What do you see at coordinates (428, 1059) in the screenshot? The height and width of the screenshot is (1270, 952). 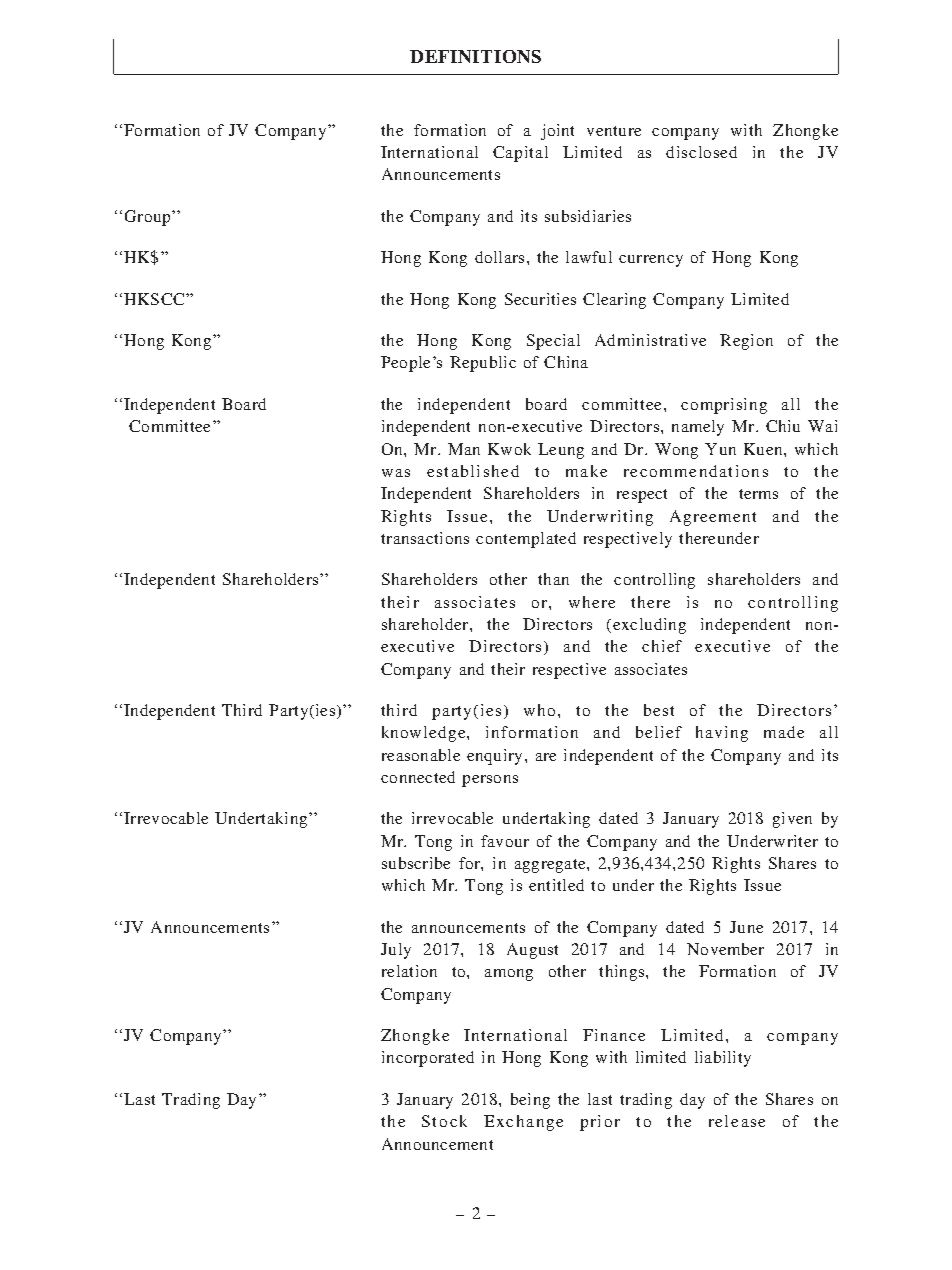 I see `incorporated` at bounding box center [428, 1059].
